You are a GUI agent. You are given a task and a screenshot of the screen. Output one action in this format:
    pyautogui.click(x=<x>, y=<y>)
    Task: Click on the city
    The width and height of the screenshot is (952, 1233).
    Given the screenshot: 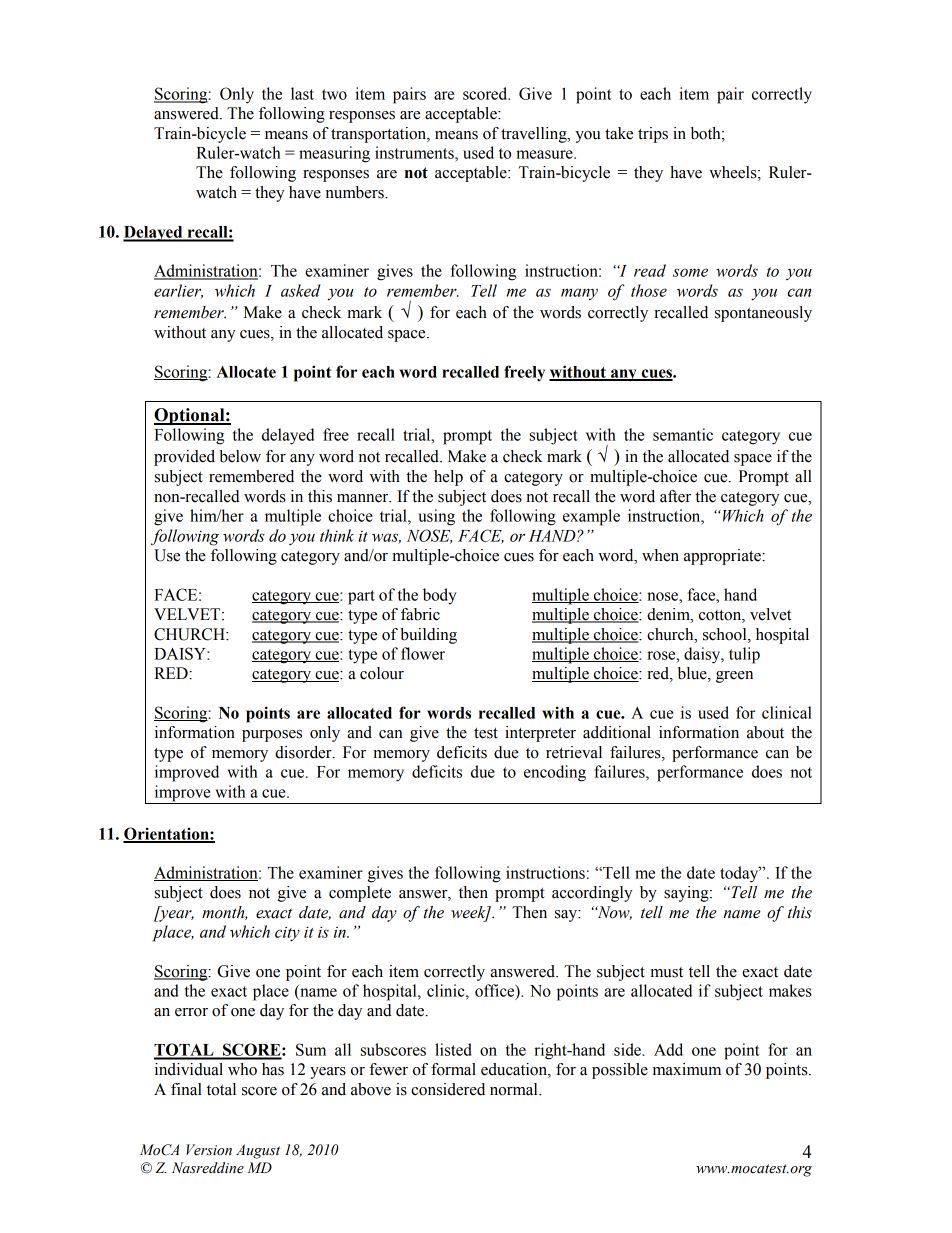 What is the action you would take?
    pyautogui.click(x=287, y=934)
